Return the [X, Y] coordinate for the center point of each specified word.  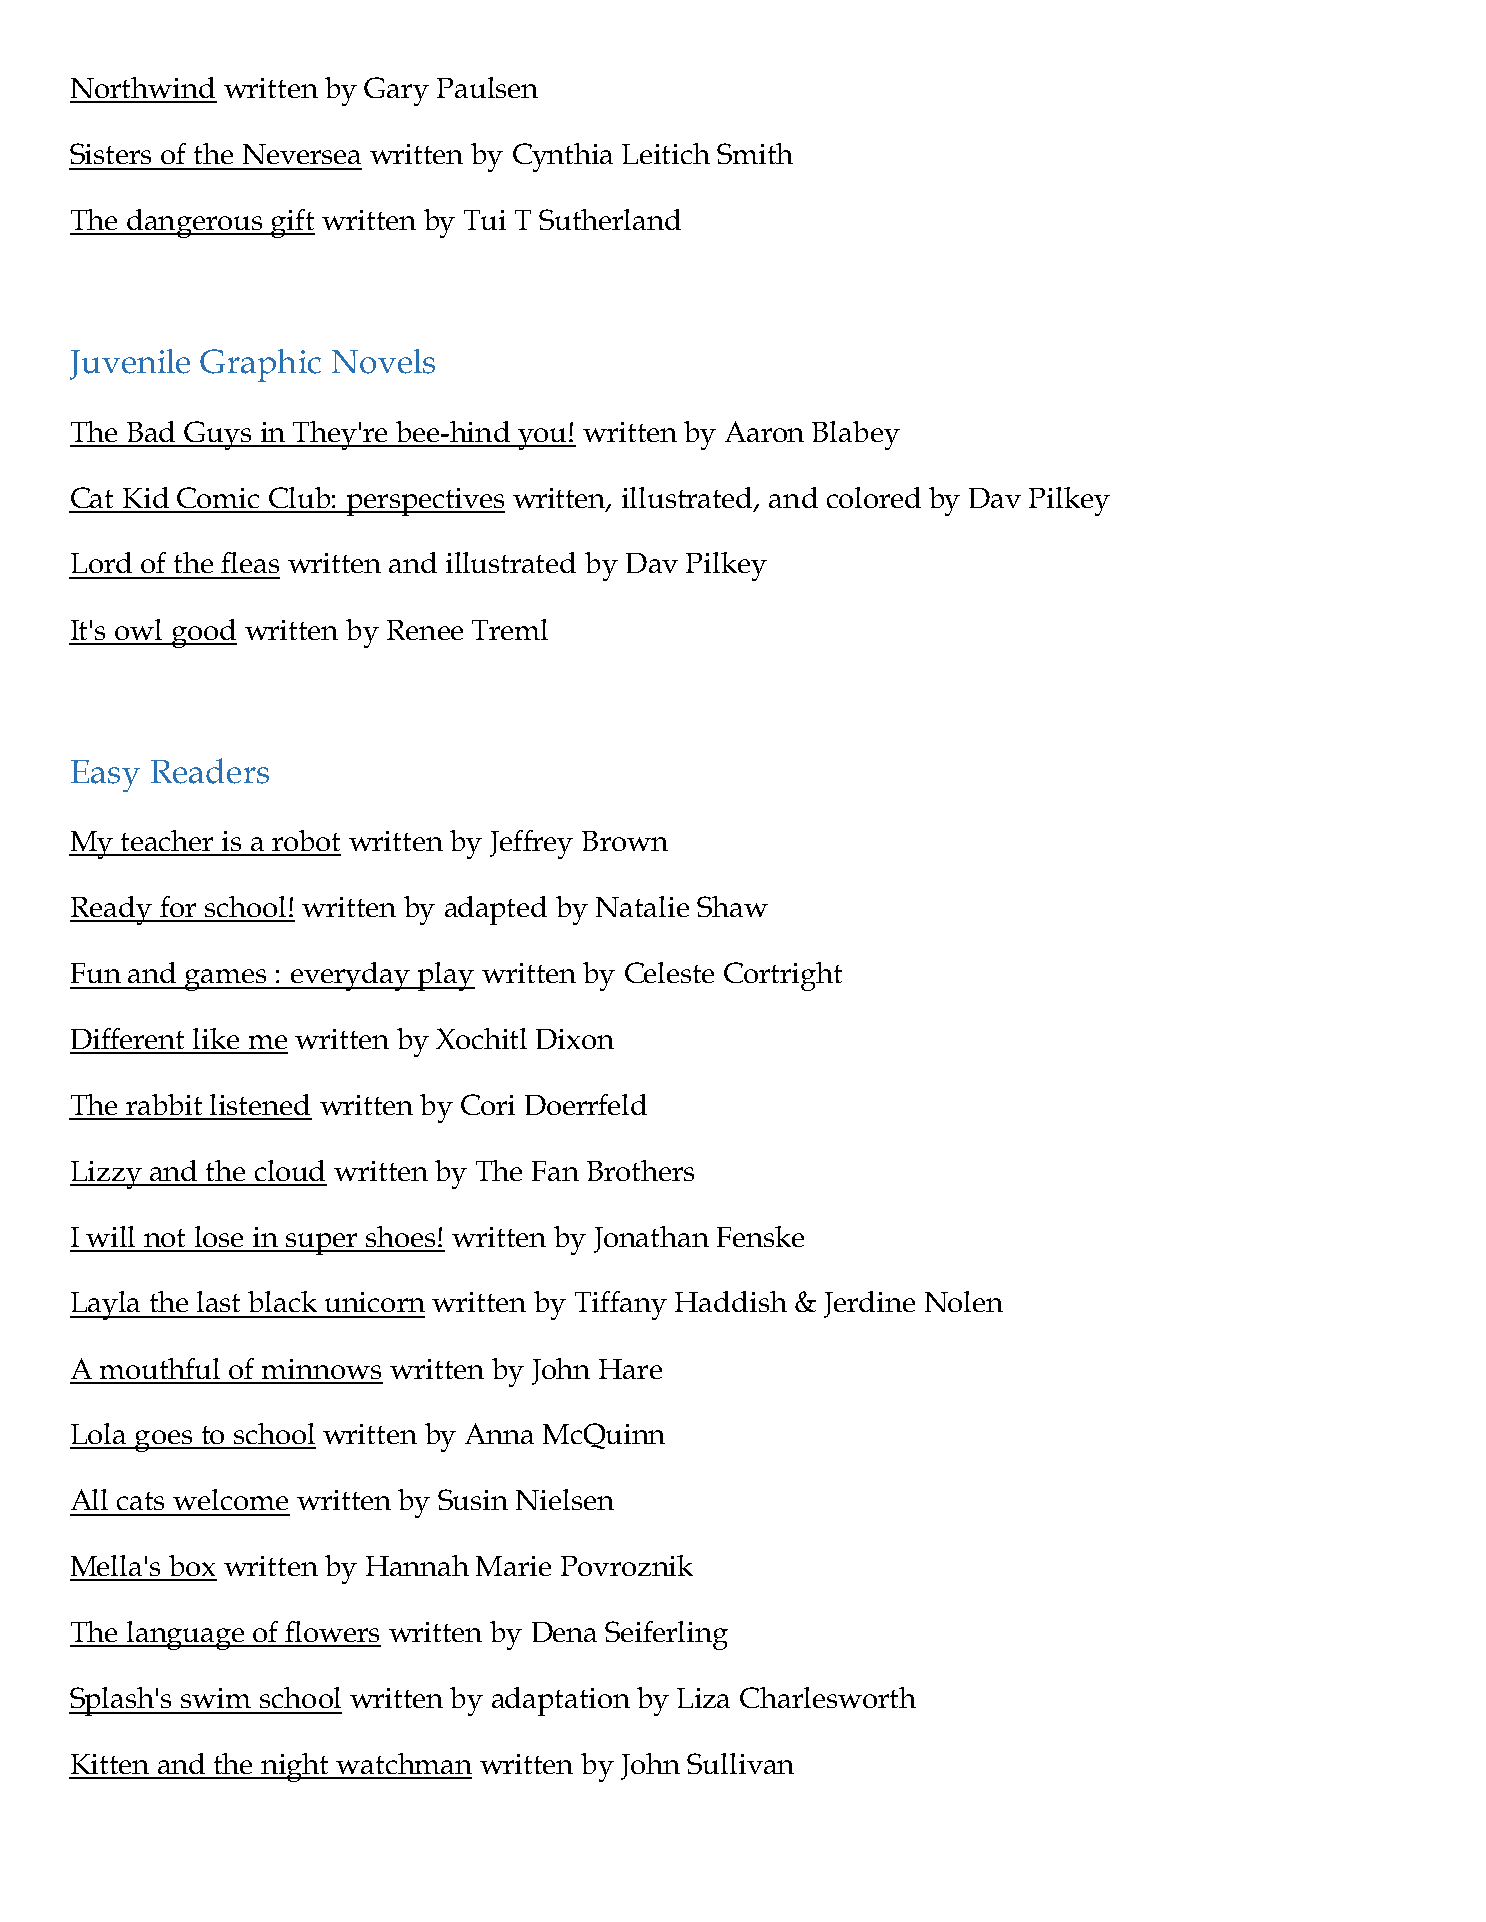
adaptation [561, 1701]
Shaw [732, 906]
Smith [755, 153]
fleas [250, 562]
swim [216, 1698]
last [218, 1301]
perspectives [424, 502]
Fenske [760, 1236]
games [227, 980]
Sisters [110, 153]
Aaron [764, 431]
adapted [496, 910]
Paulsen [487, 87]
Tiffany [621, 1305]
